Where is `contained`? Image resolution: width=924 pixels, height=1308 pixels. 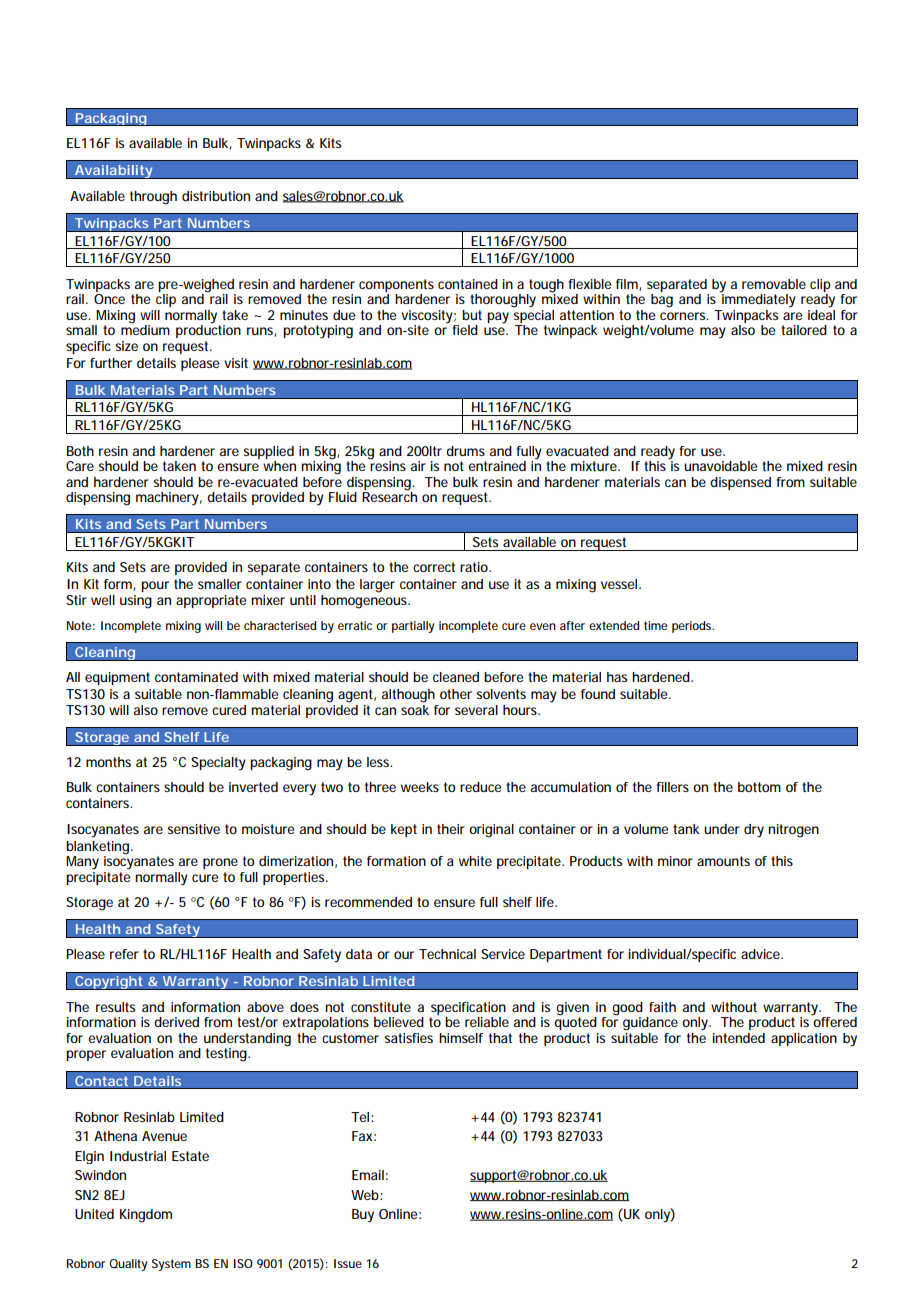 contained is located at coordinates (468, 284).
